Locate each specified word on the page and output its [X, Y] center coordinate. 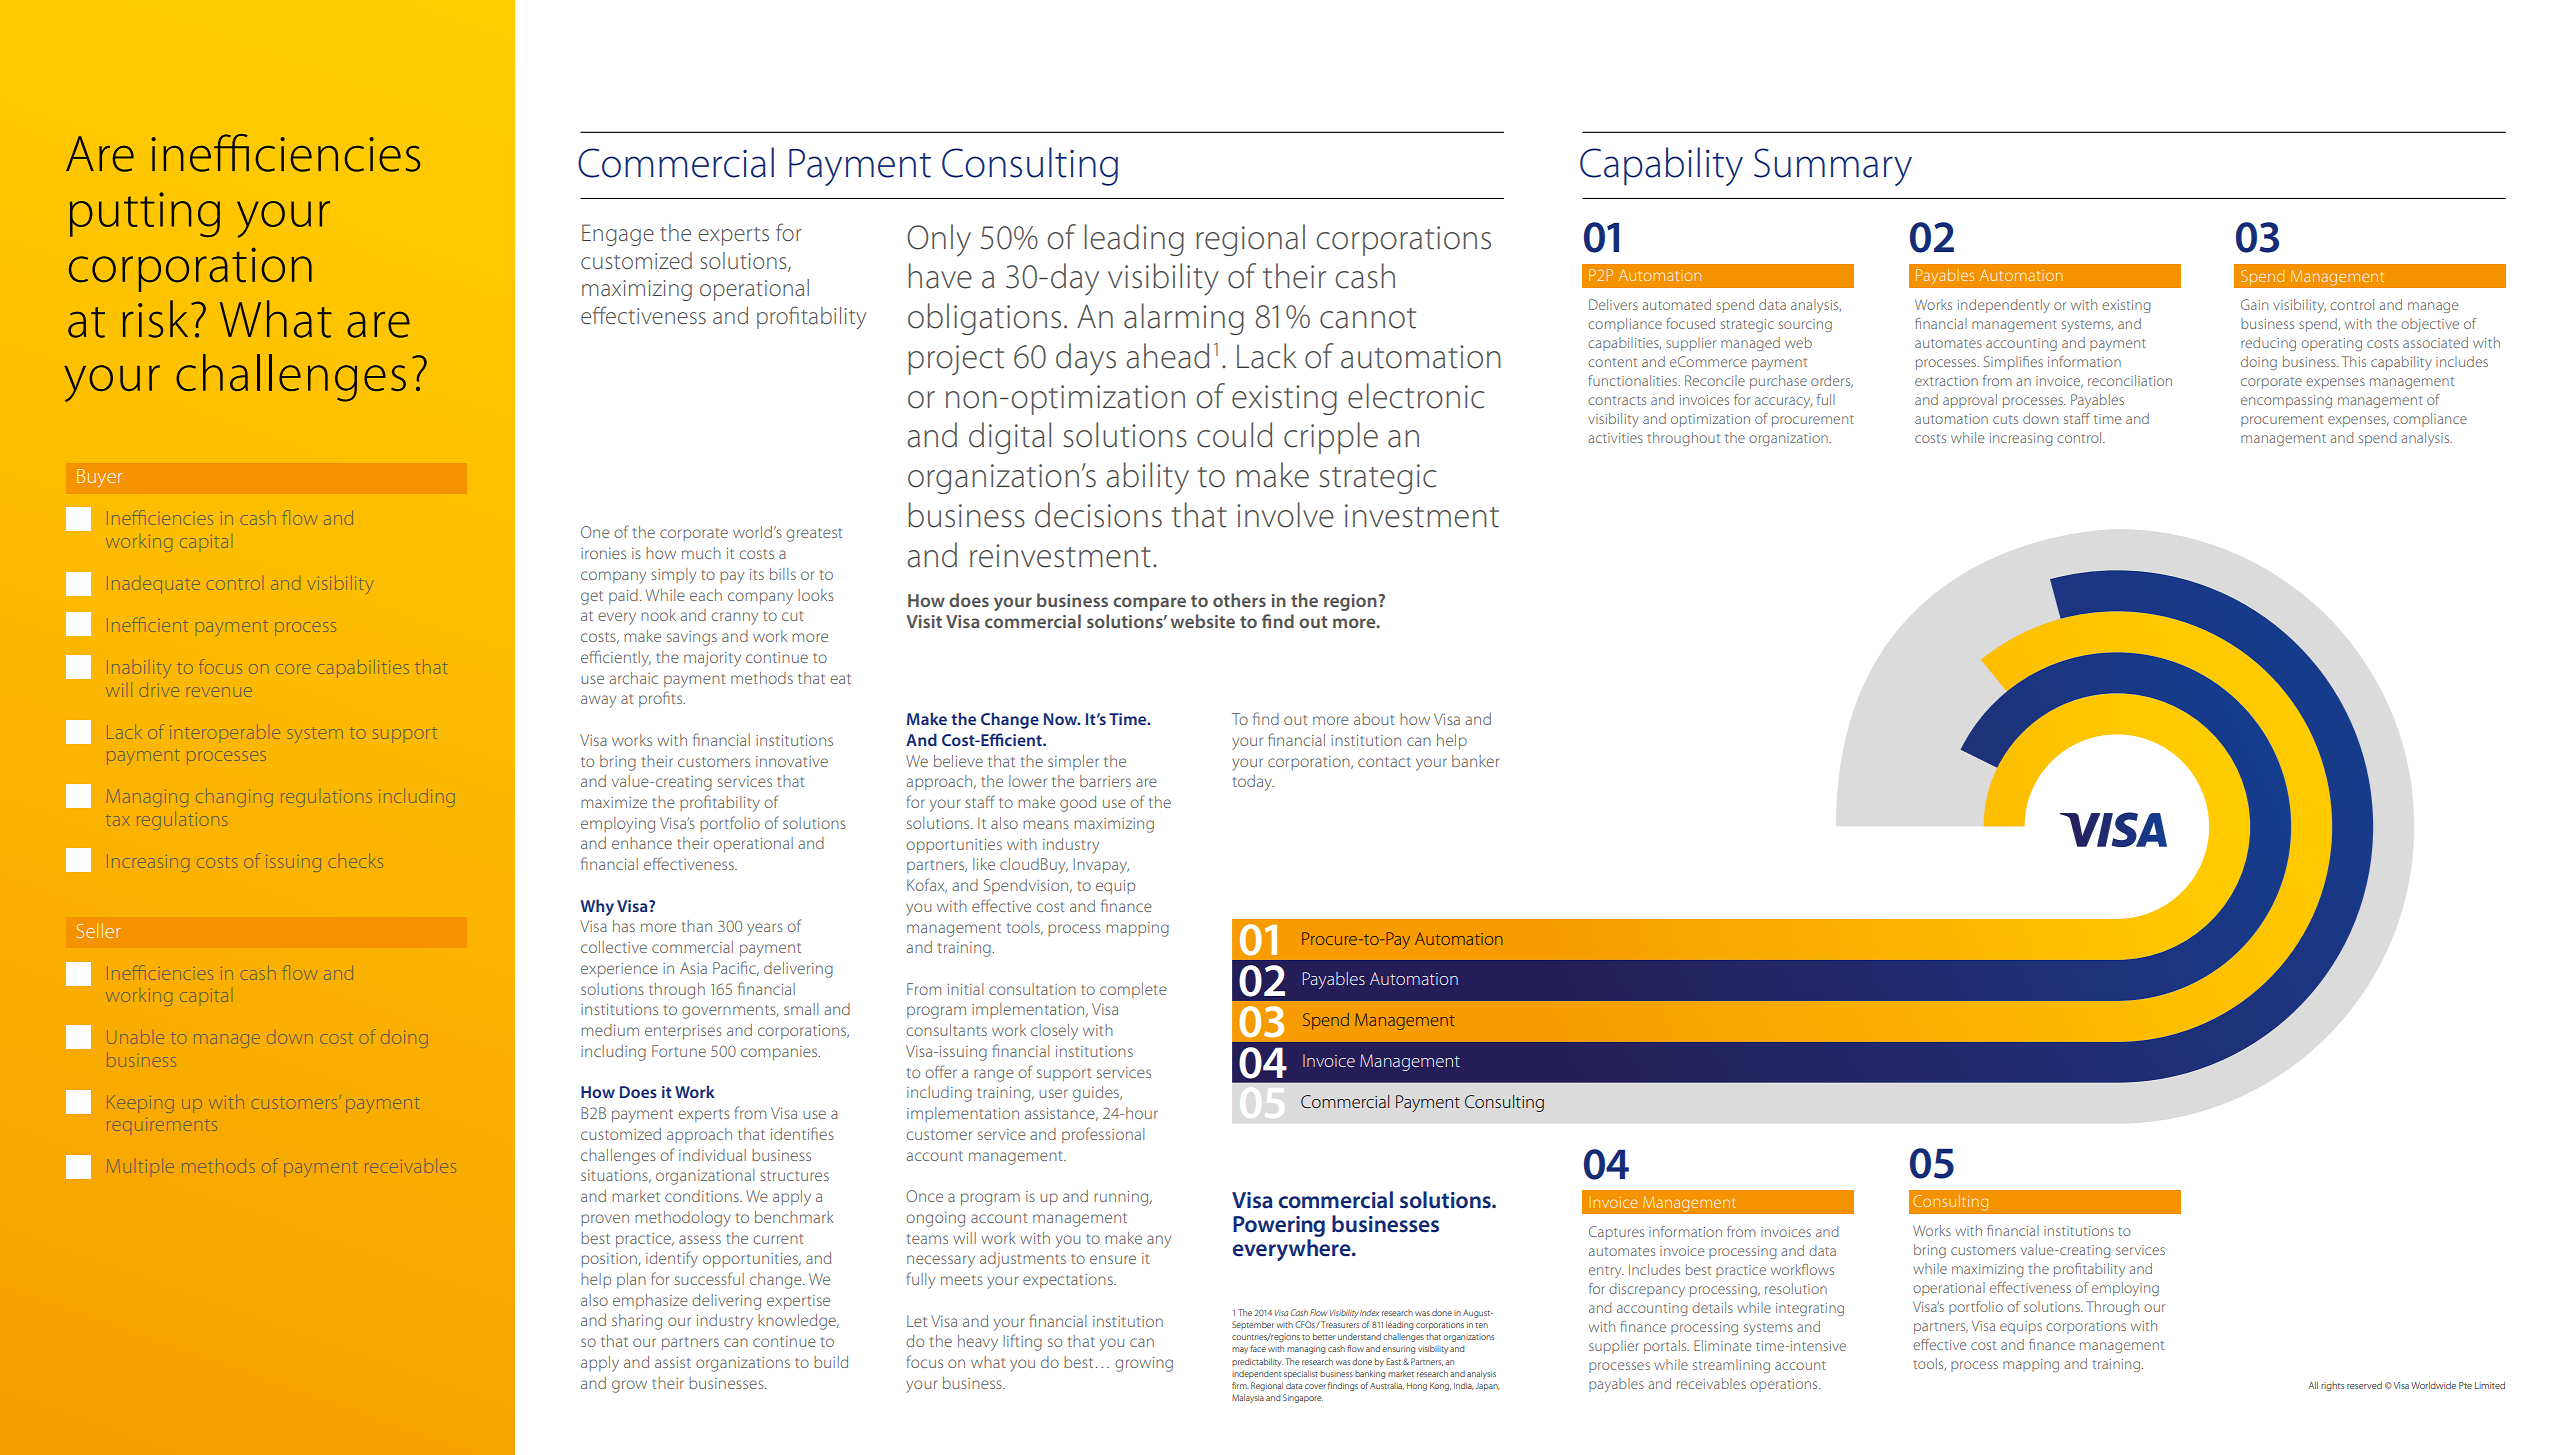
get [592, 598]
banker [1475, 761]
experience [619, 970]
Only [939, 240]
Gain [2254, 304]
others [1239, 600]
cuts [2005, 419]
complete [1133, 990]
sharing [637, 1322]
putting [145, 214]
